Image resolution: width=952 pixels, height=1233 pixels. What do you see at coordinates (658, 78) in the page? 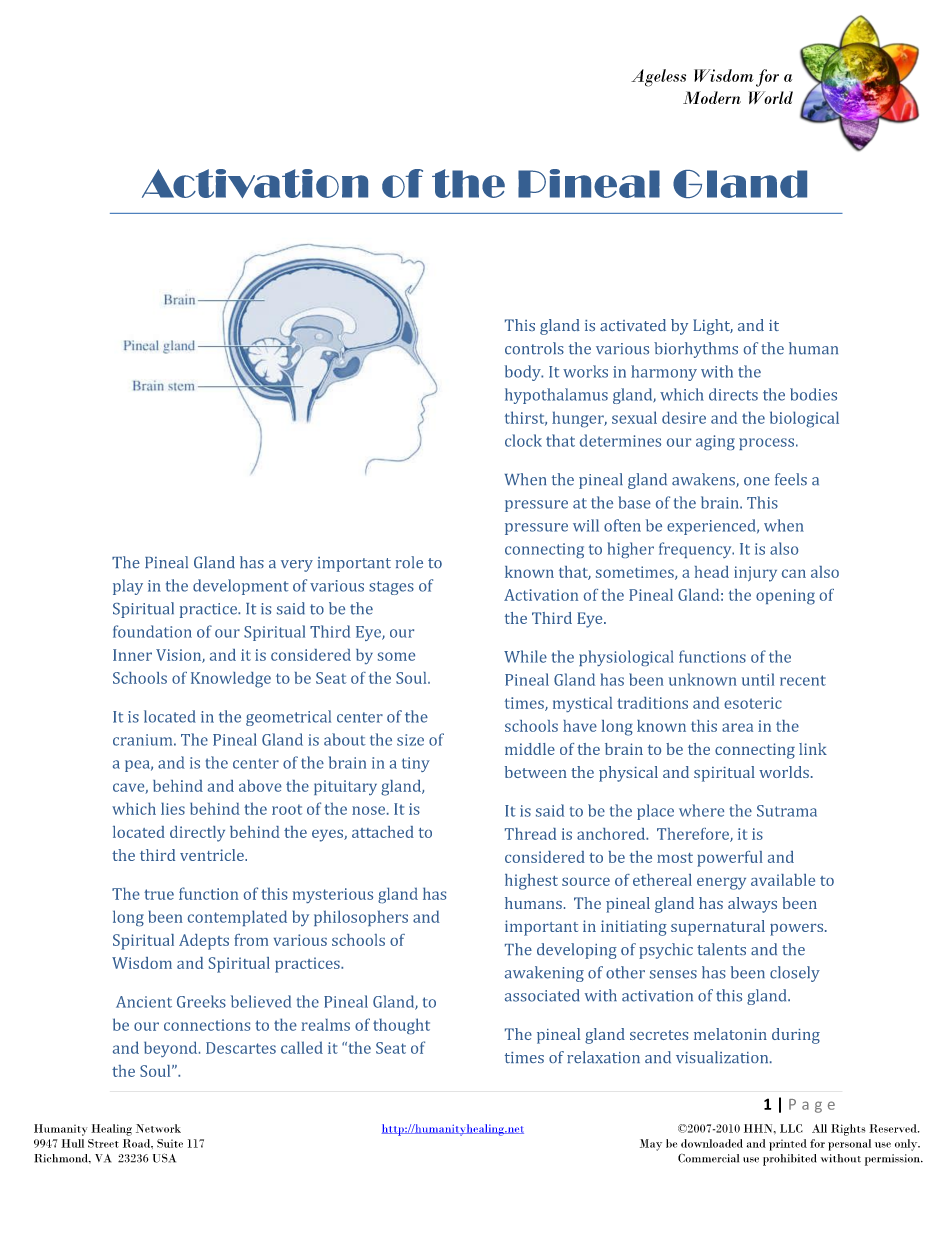
I see `Ageless` at bounding box center [658, 78].
